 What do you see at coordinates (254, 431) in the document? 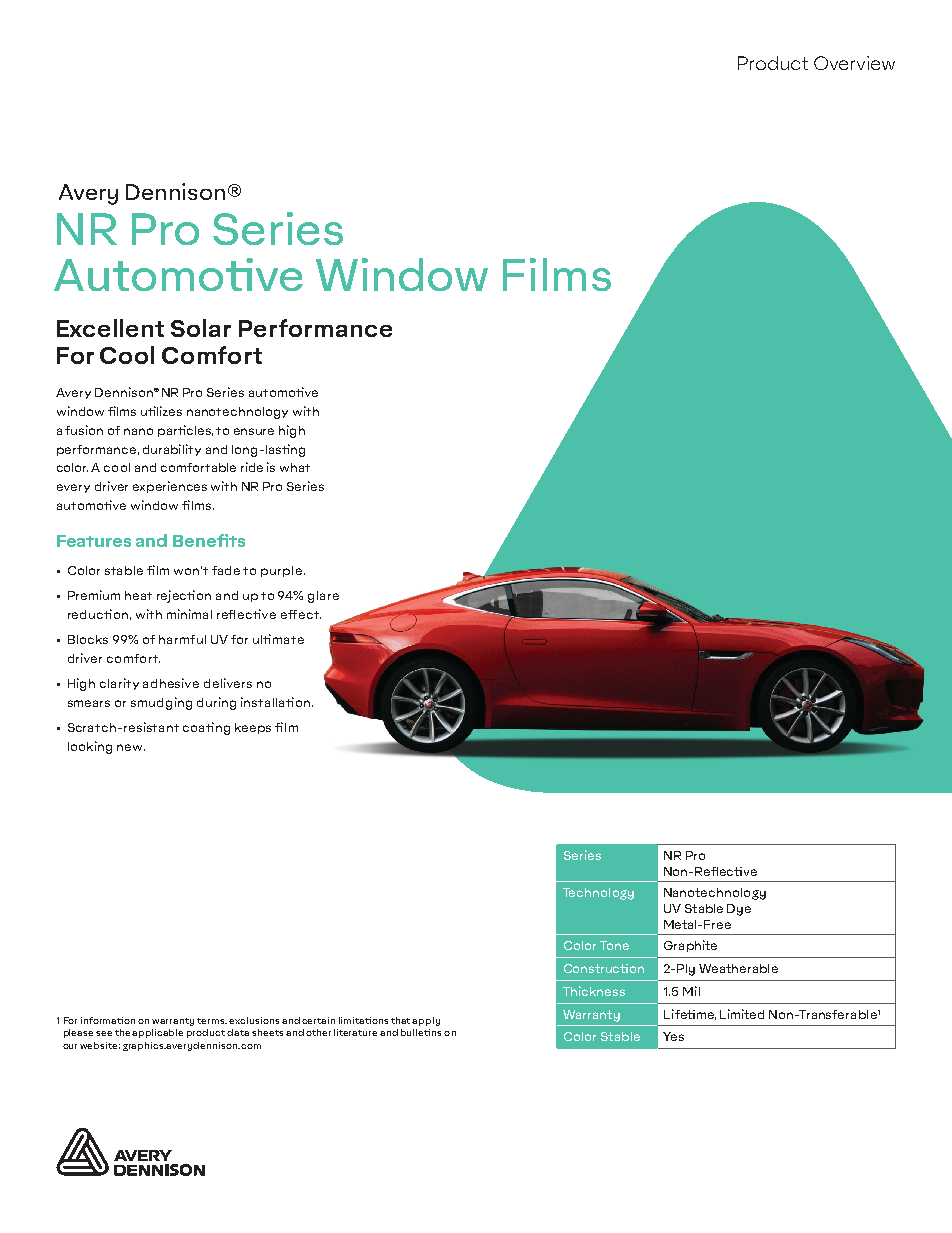
I see `ensure` at bounding box center [254, 431].
